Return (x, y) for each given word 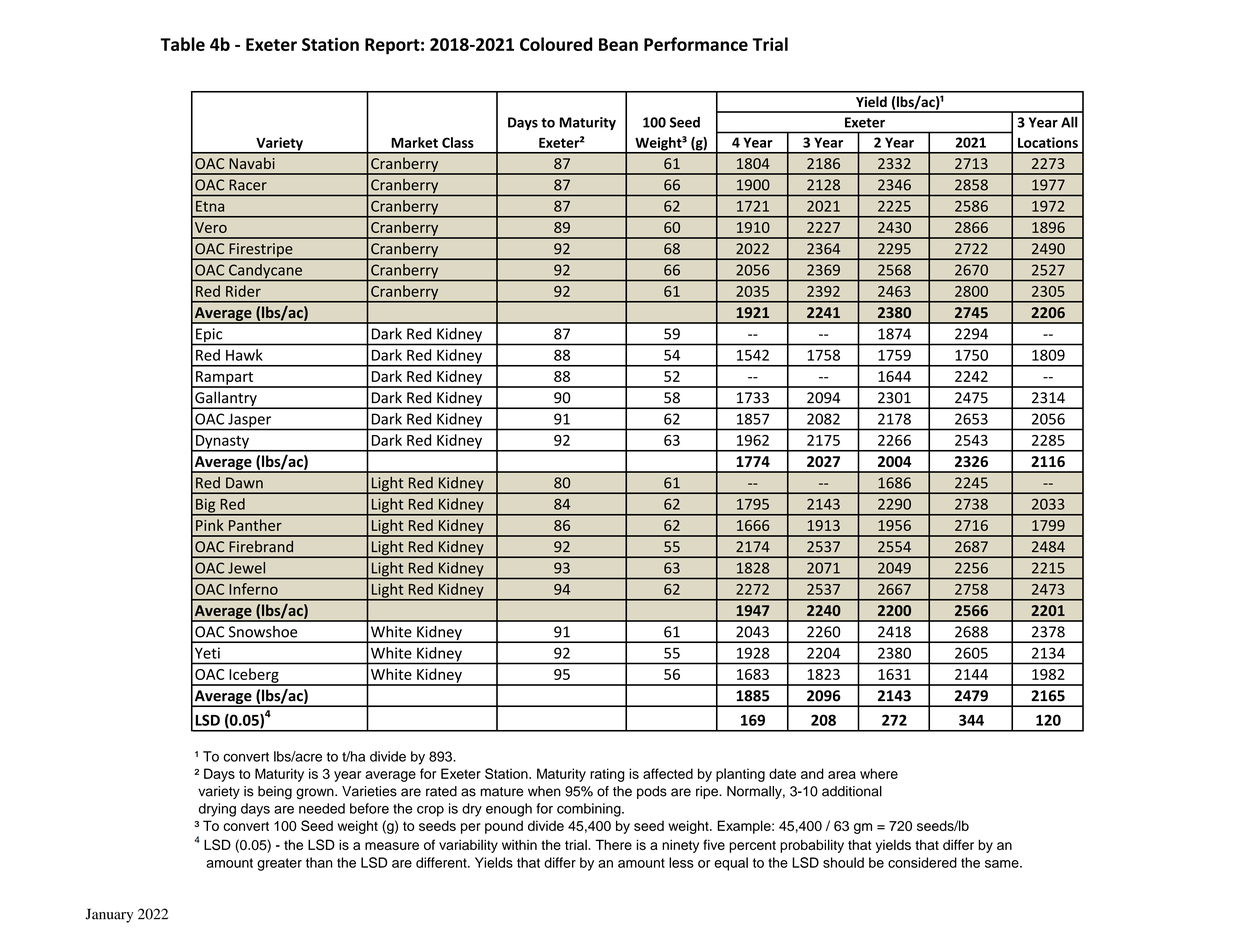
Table (182, 44)
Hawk (244, 355)
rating (607, 775)
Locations (1048, 142)
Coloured (556, 44)
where (879, 773)
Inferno (253, 589)
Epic (209, 336)
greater (279, 864)
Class (458, 142)
